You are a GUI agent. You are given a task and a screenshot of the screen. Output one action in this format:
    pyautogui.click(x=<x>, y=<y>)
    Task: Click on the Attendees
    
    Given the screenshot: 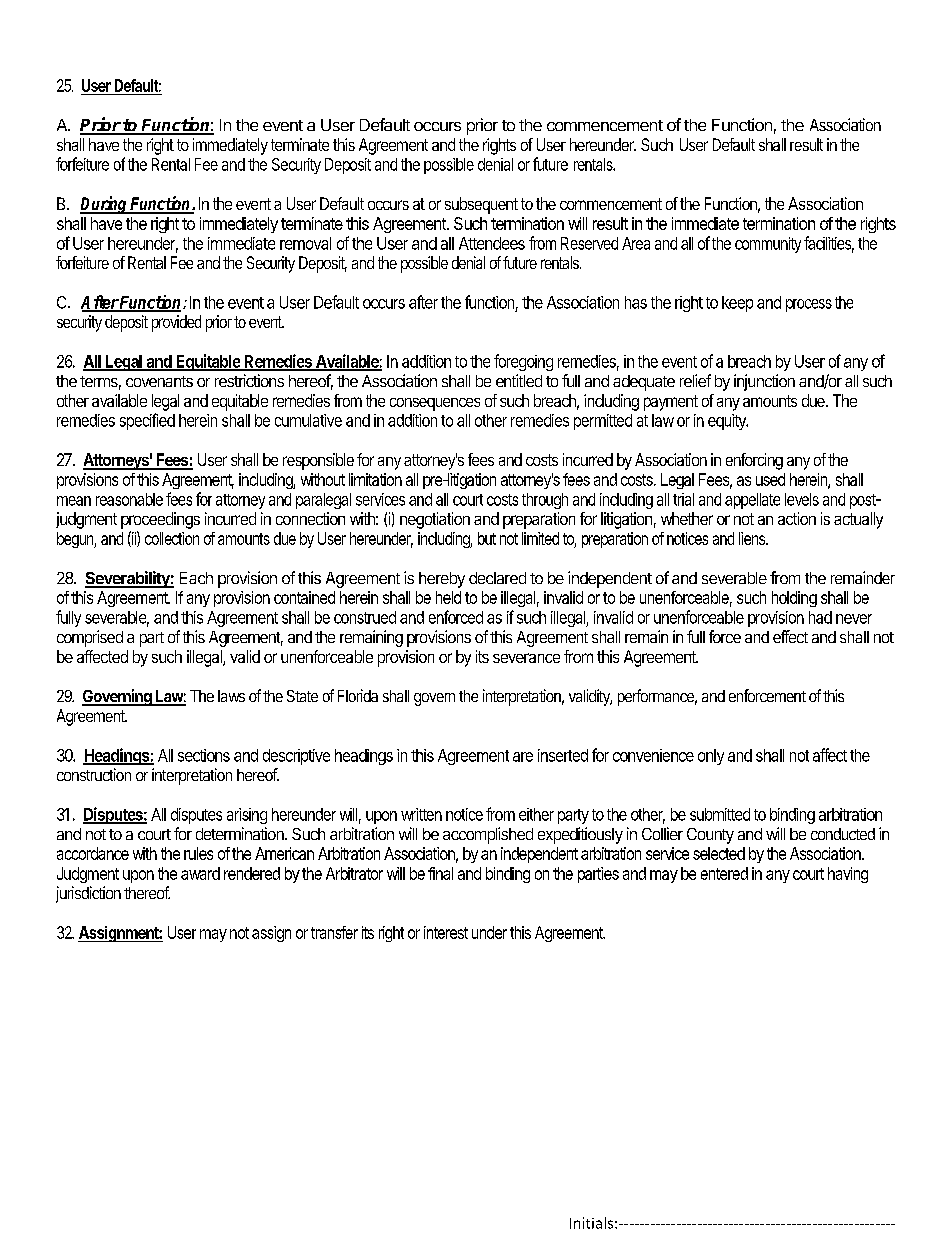 What is the action you would take?
    pyautogui.click(x=492, y=243)
